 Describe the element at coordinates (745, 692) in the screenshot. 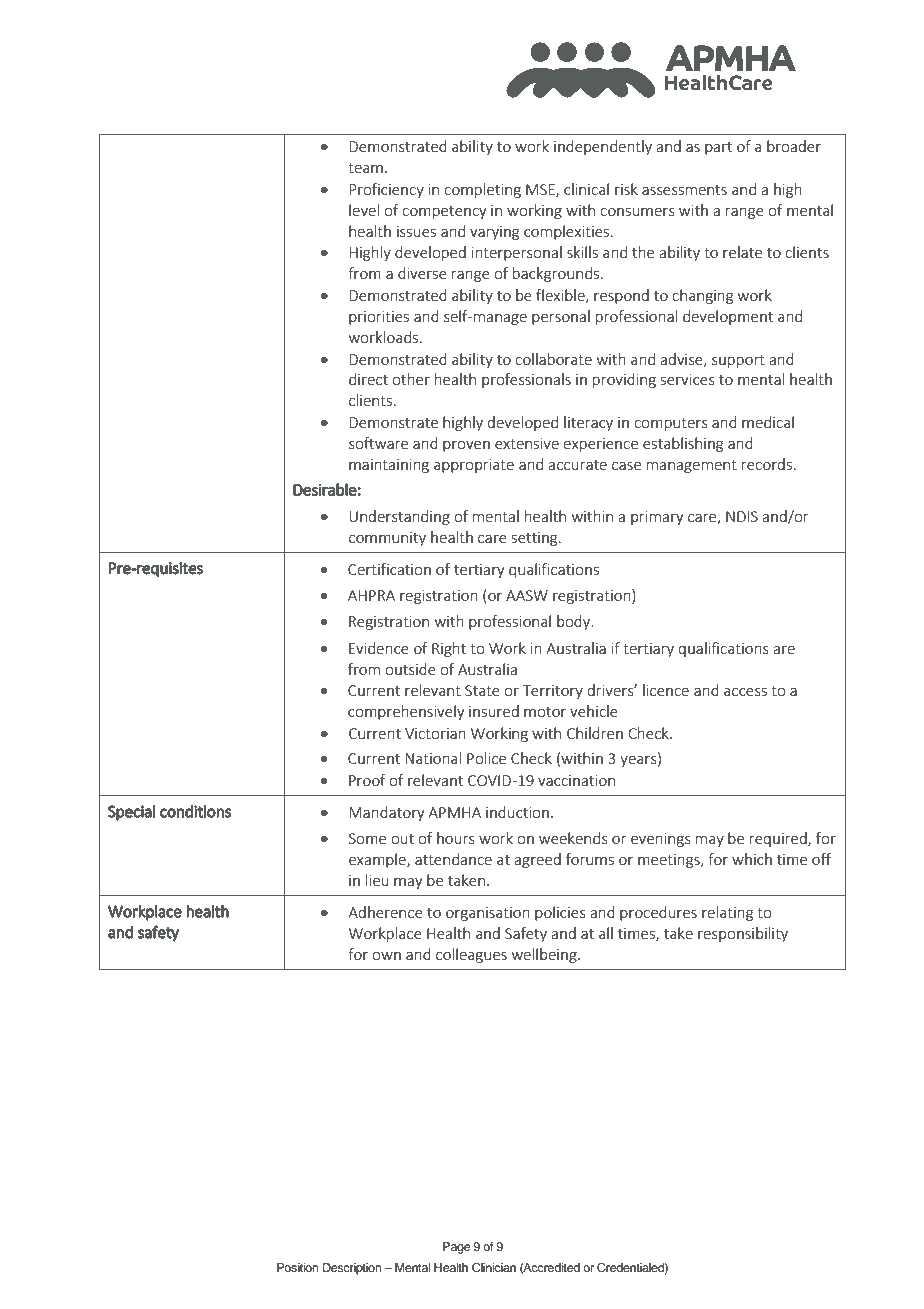

I see `access` at that location.
